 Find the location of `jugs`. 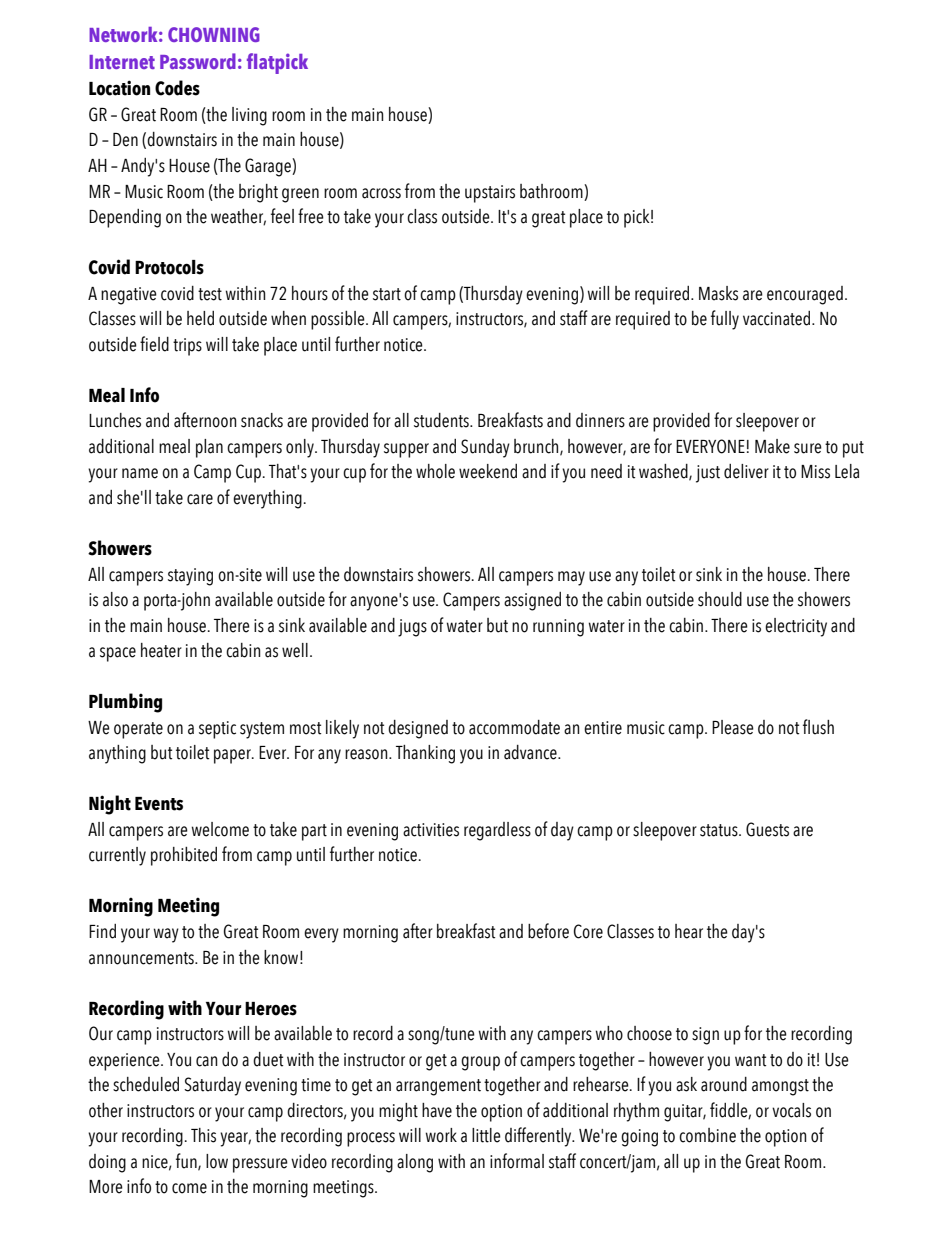

jugs is located at coordinates (412, 628).
